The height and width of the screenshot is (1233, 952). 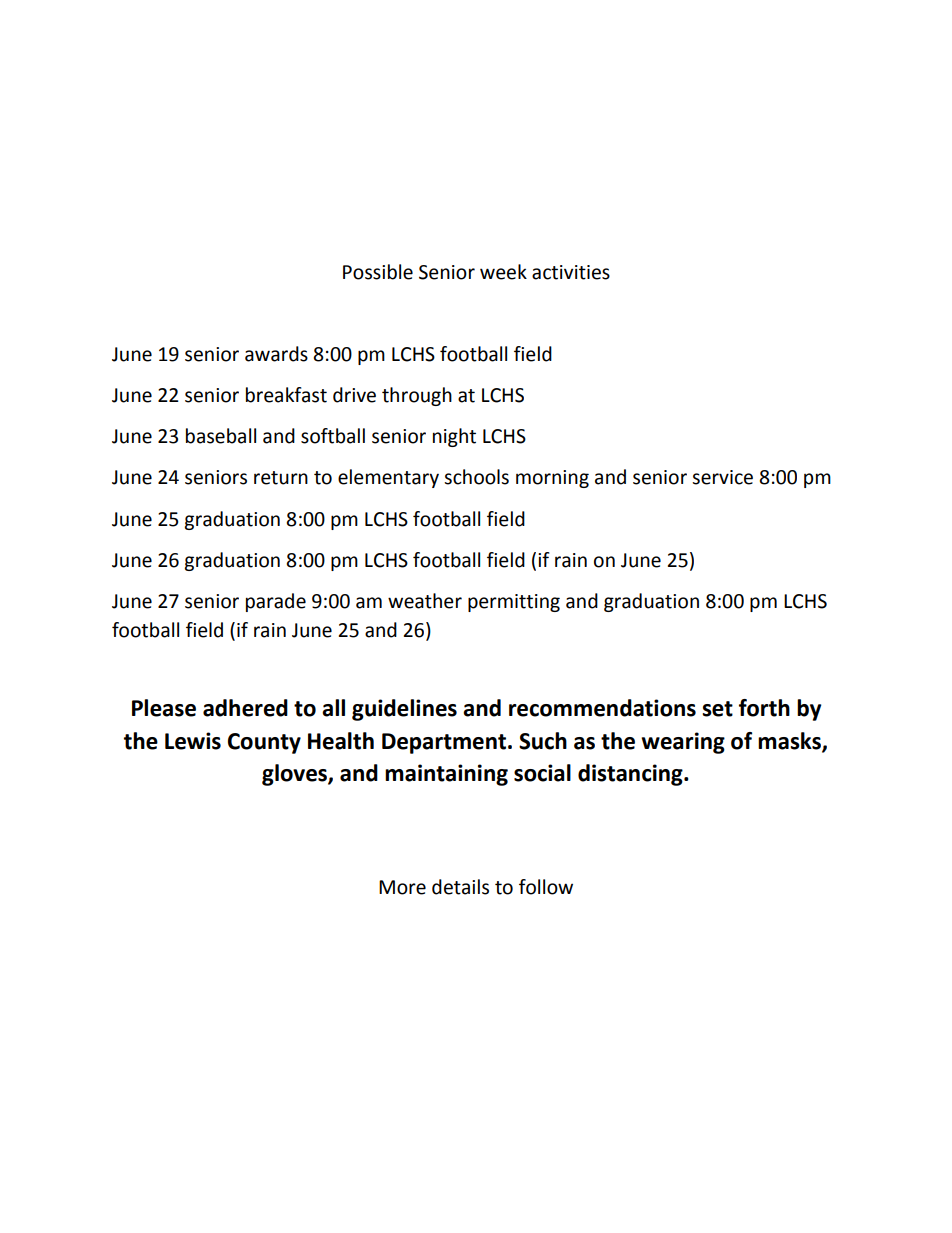 I want to click on week, so click(x=503, y=272).
